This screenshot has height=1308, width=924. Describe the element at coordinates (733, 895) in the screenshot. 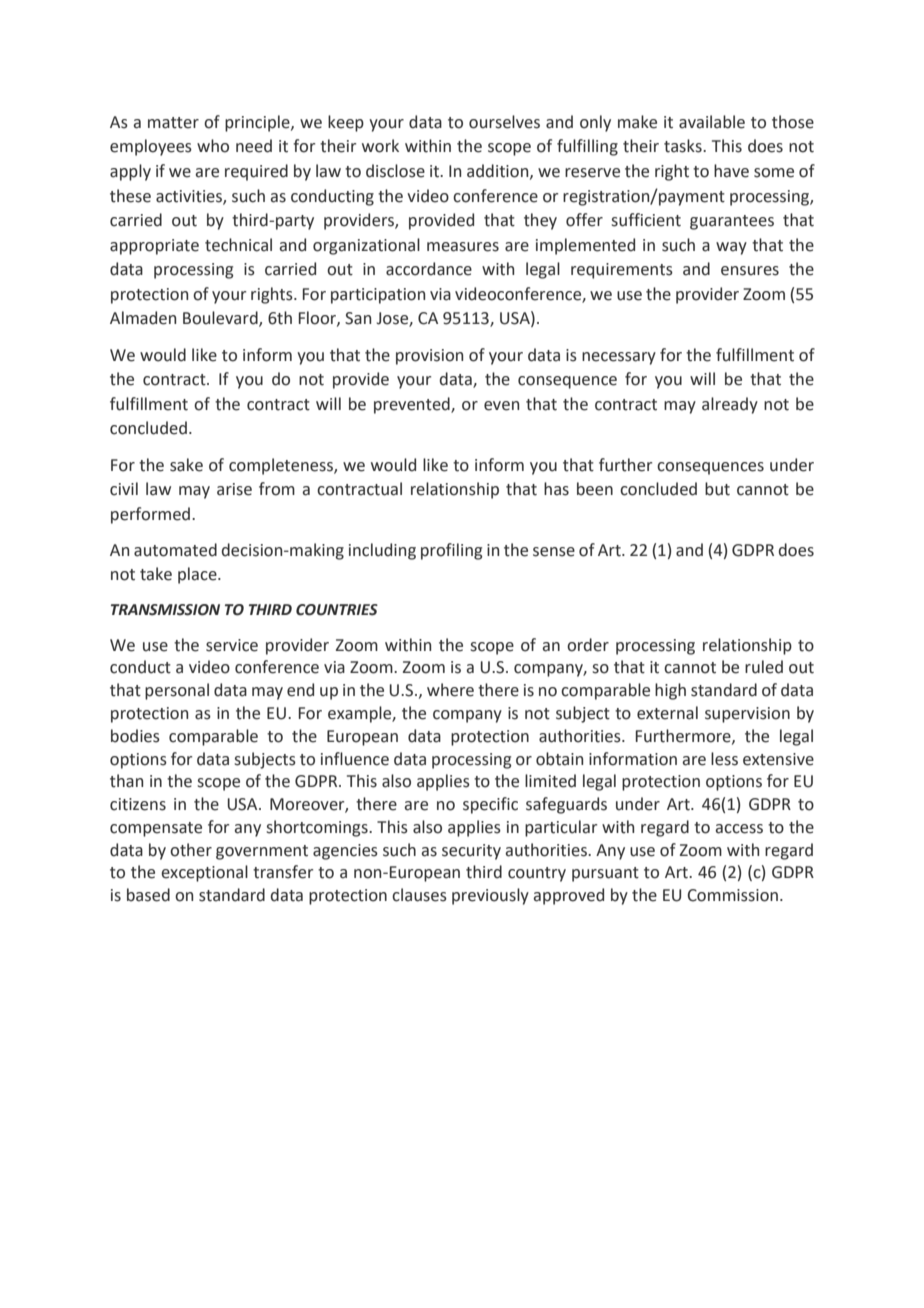

I see `Commission` at that location.
